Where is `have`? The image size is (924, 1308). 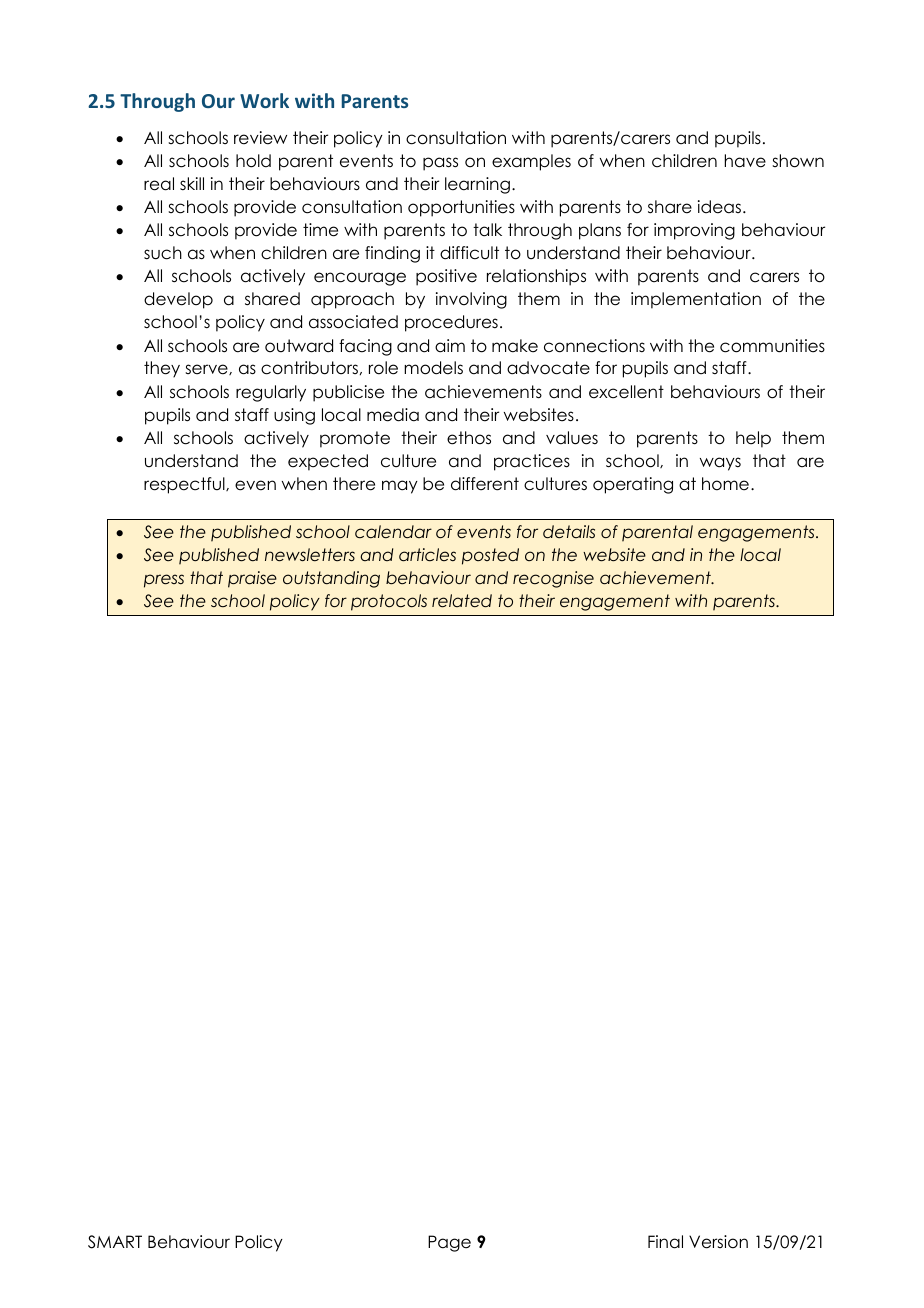 have is located at coordinates (745, 161).
